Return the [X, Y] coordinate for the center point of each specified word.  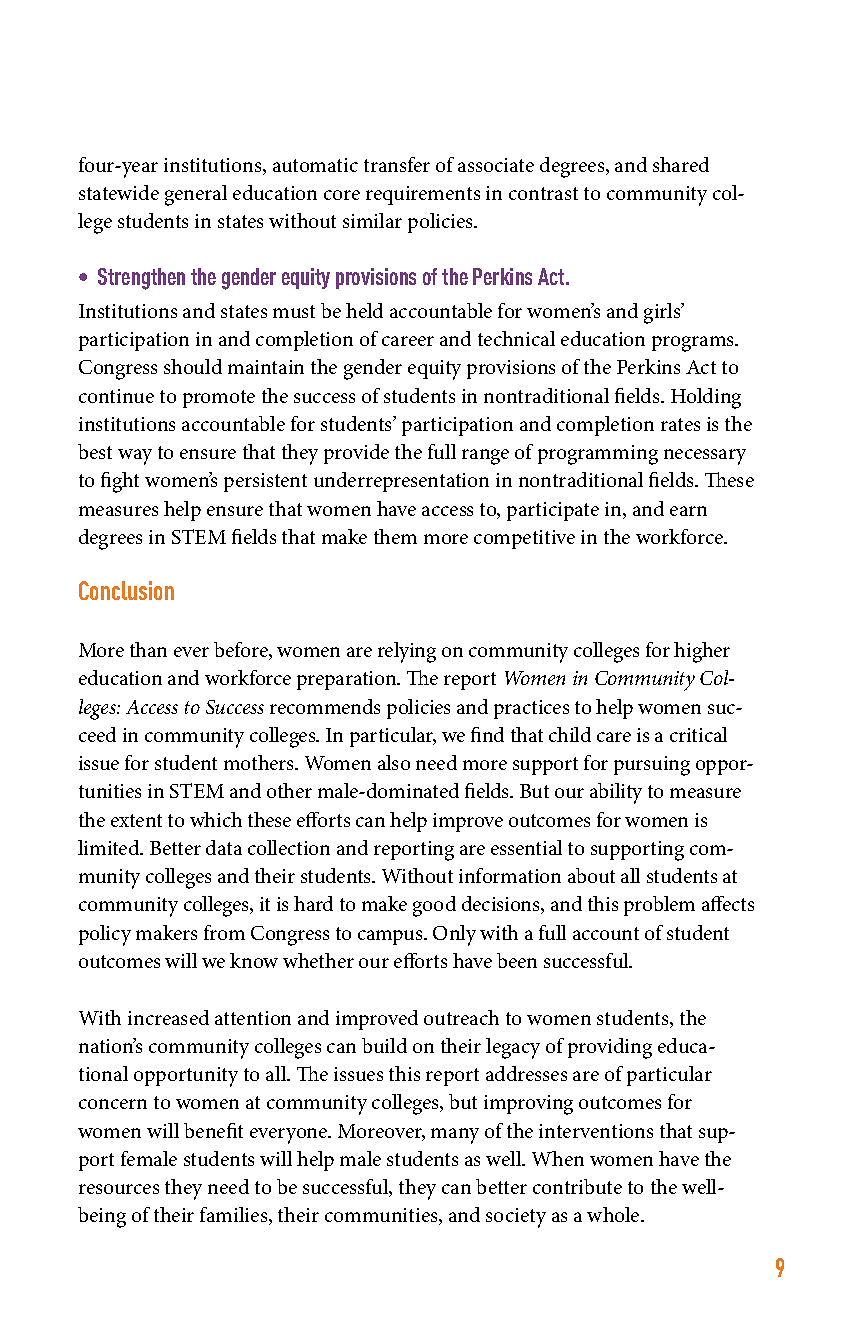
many [455, 1136]
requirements [423, 195]
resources [119, 1189]
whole [614, 1214]
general [196, 195]
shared [681, 164]
